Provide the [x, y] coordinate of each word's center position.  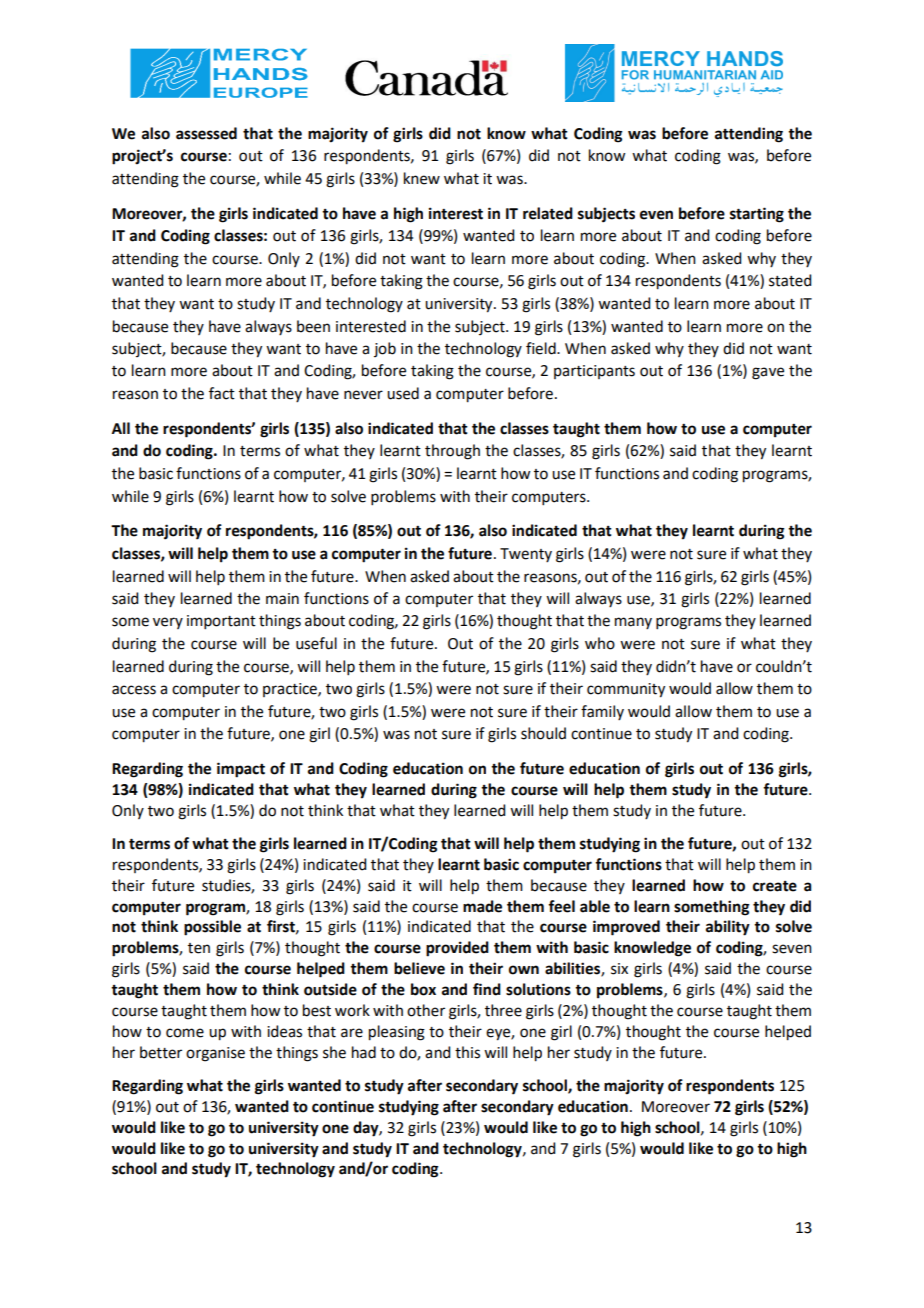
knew [422, 178]
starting [757, 215]
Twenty [526, 555]
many [633, 623]
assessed [206, 133]
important [221, 622]
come [185, 1033]
